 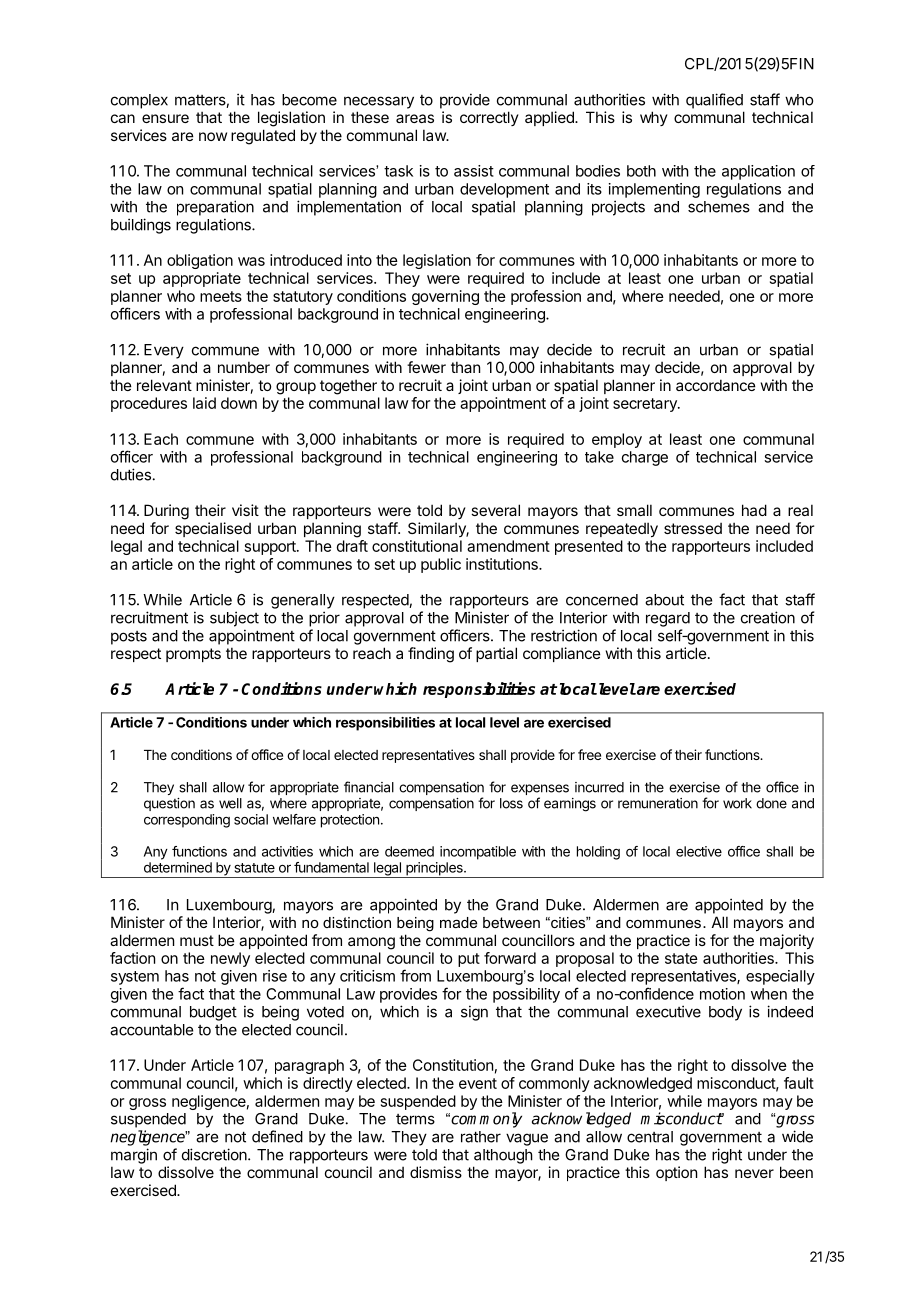 I want to click on well, so click(x=230, y=803).
